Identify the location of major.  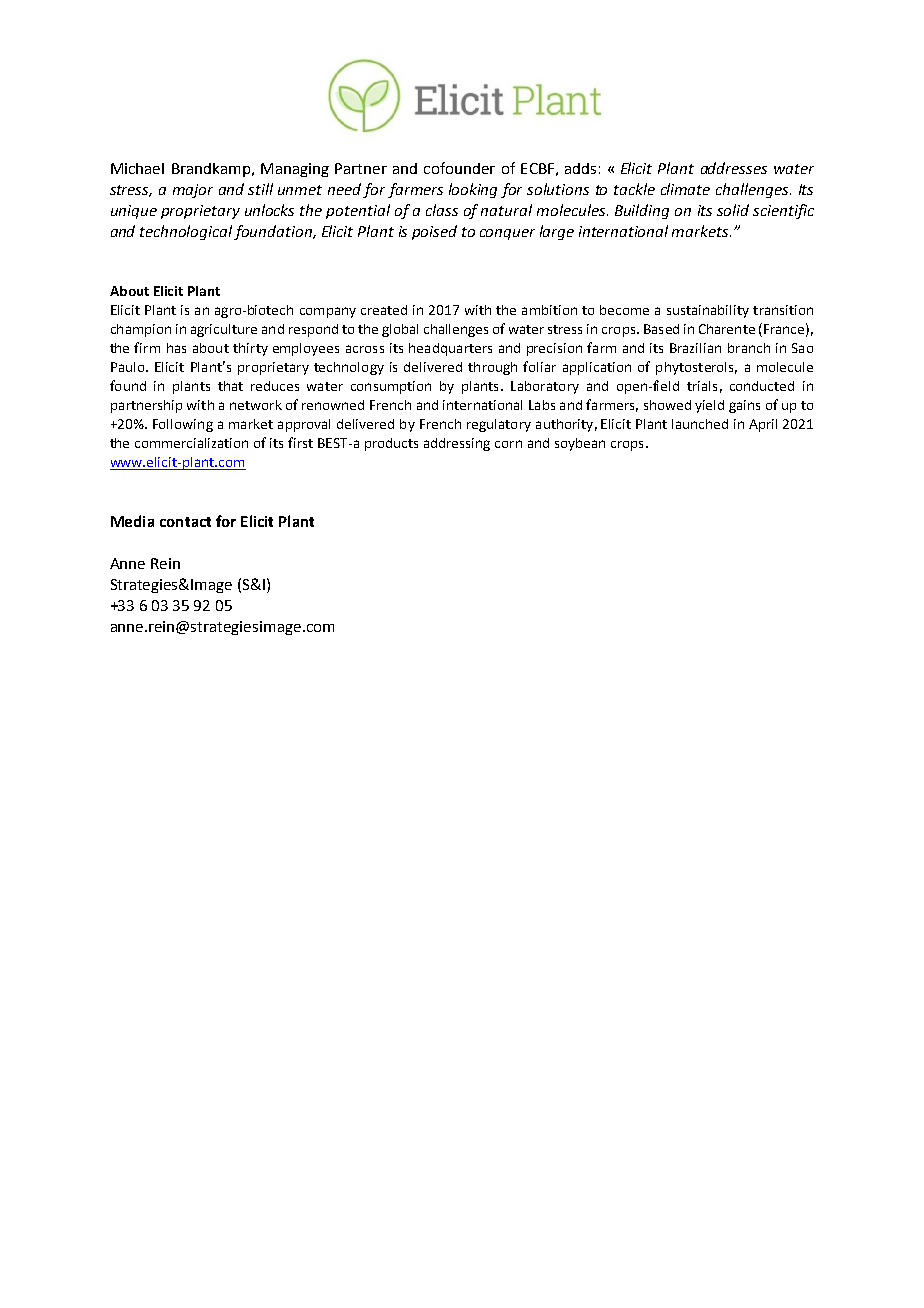
(193, 191).
